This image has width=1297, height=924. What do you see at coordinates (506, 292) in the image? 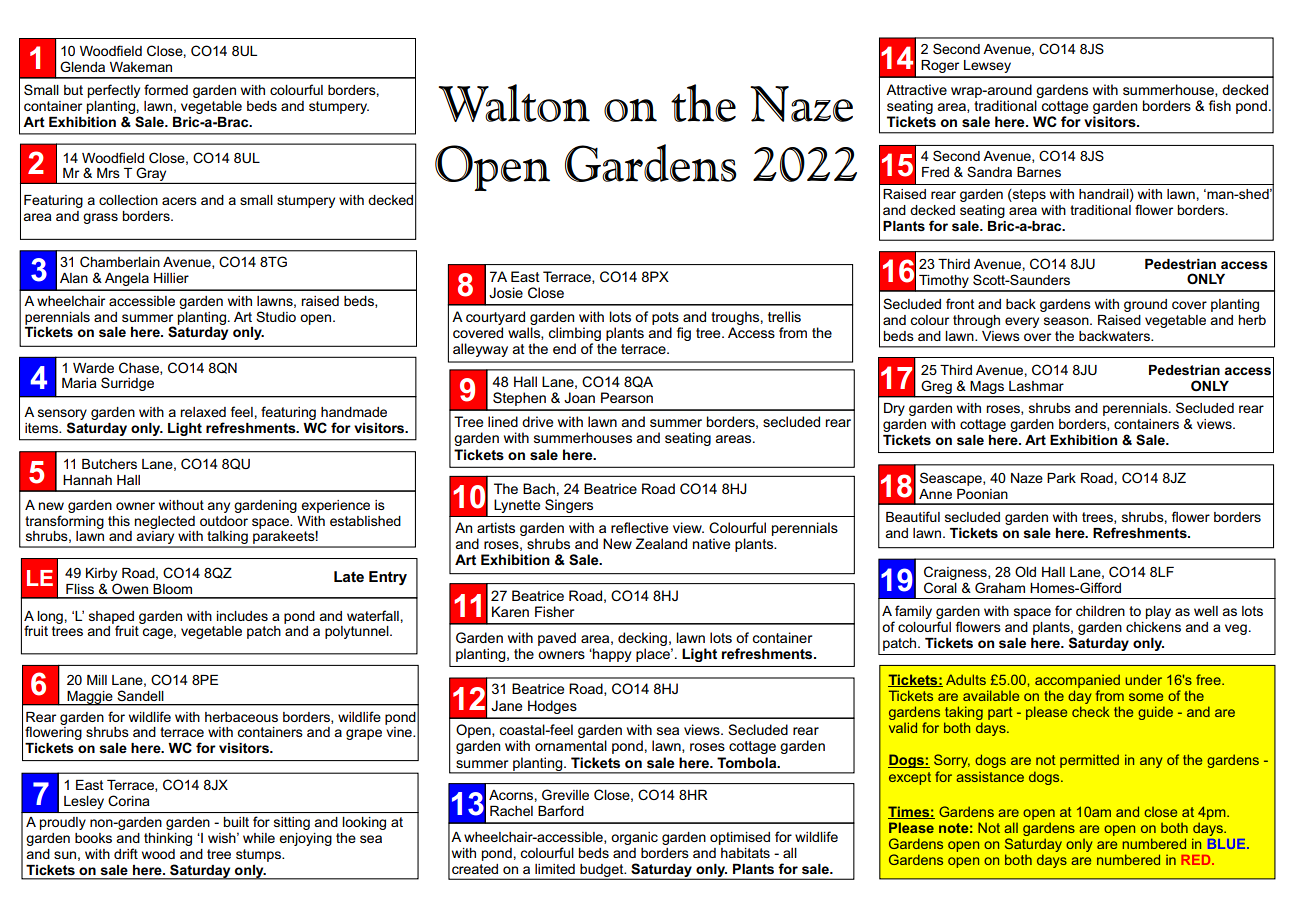
I see `Josie` at bounding box center [506, 292].
